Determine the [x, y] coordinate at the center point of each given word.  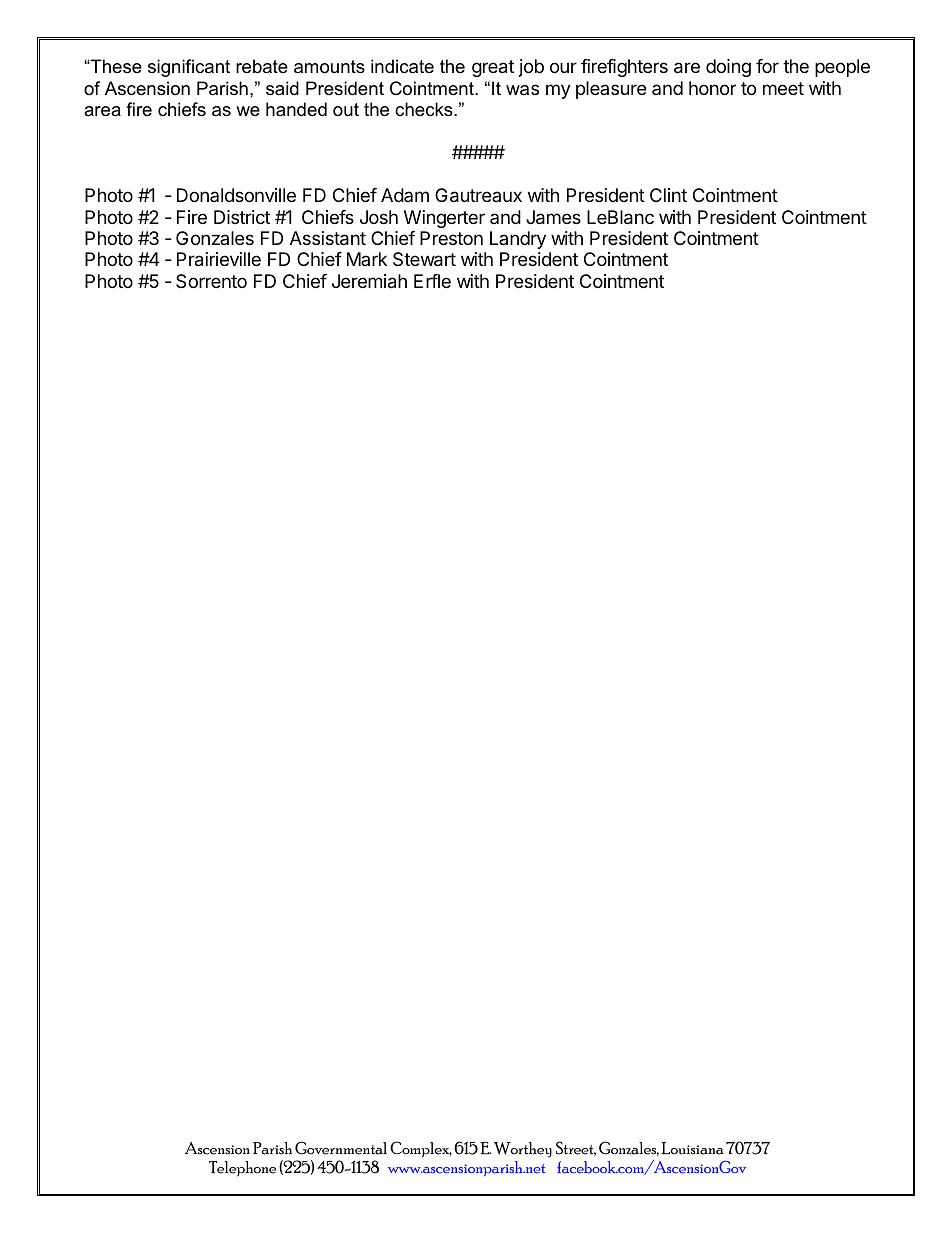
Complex [421, 1149]
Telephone [242, 1169]
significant [189, 68]
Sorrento [211, 281]
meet [783, 88]
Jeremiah [369, 281]
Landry [518, 240]
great [493, 68]
